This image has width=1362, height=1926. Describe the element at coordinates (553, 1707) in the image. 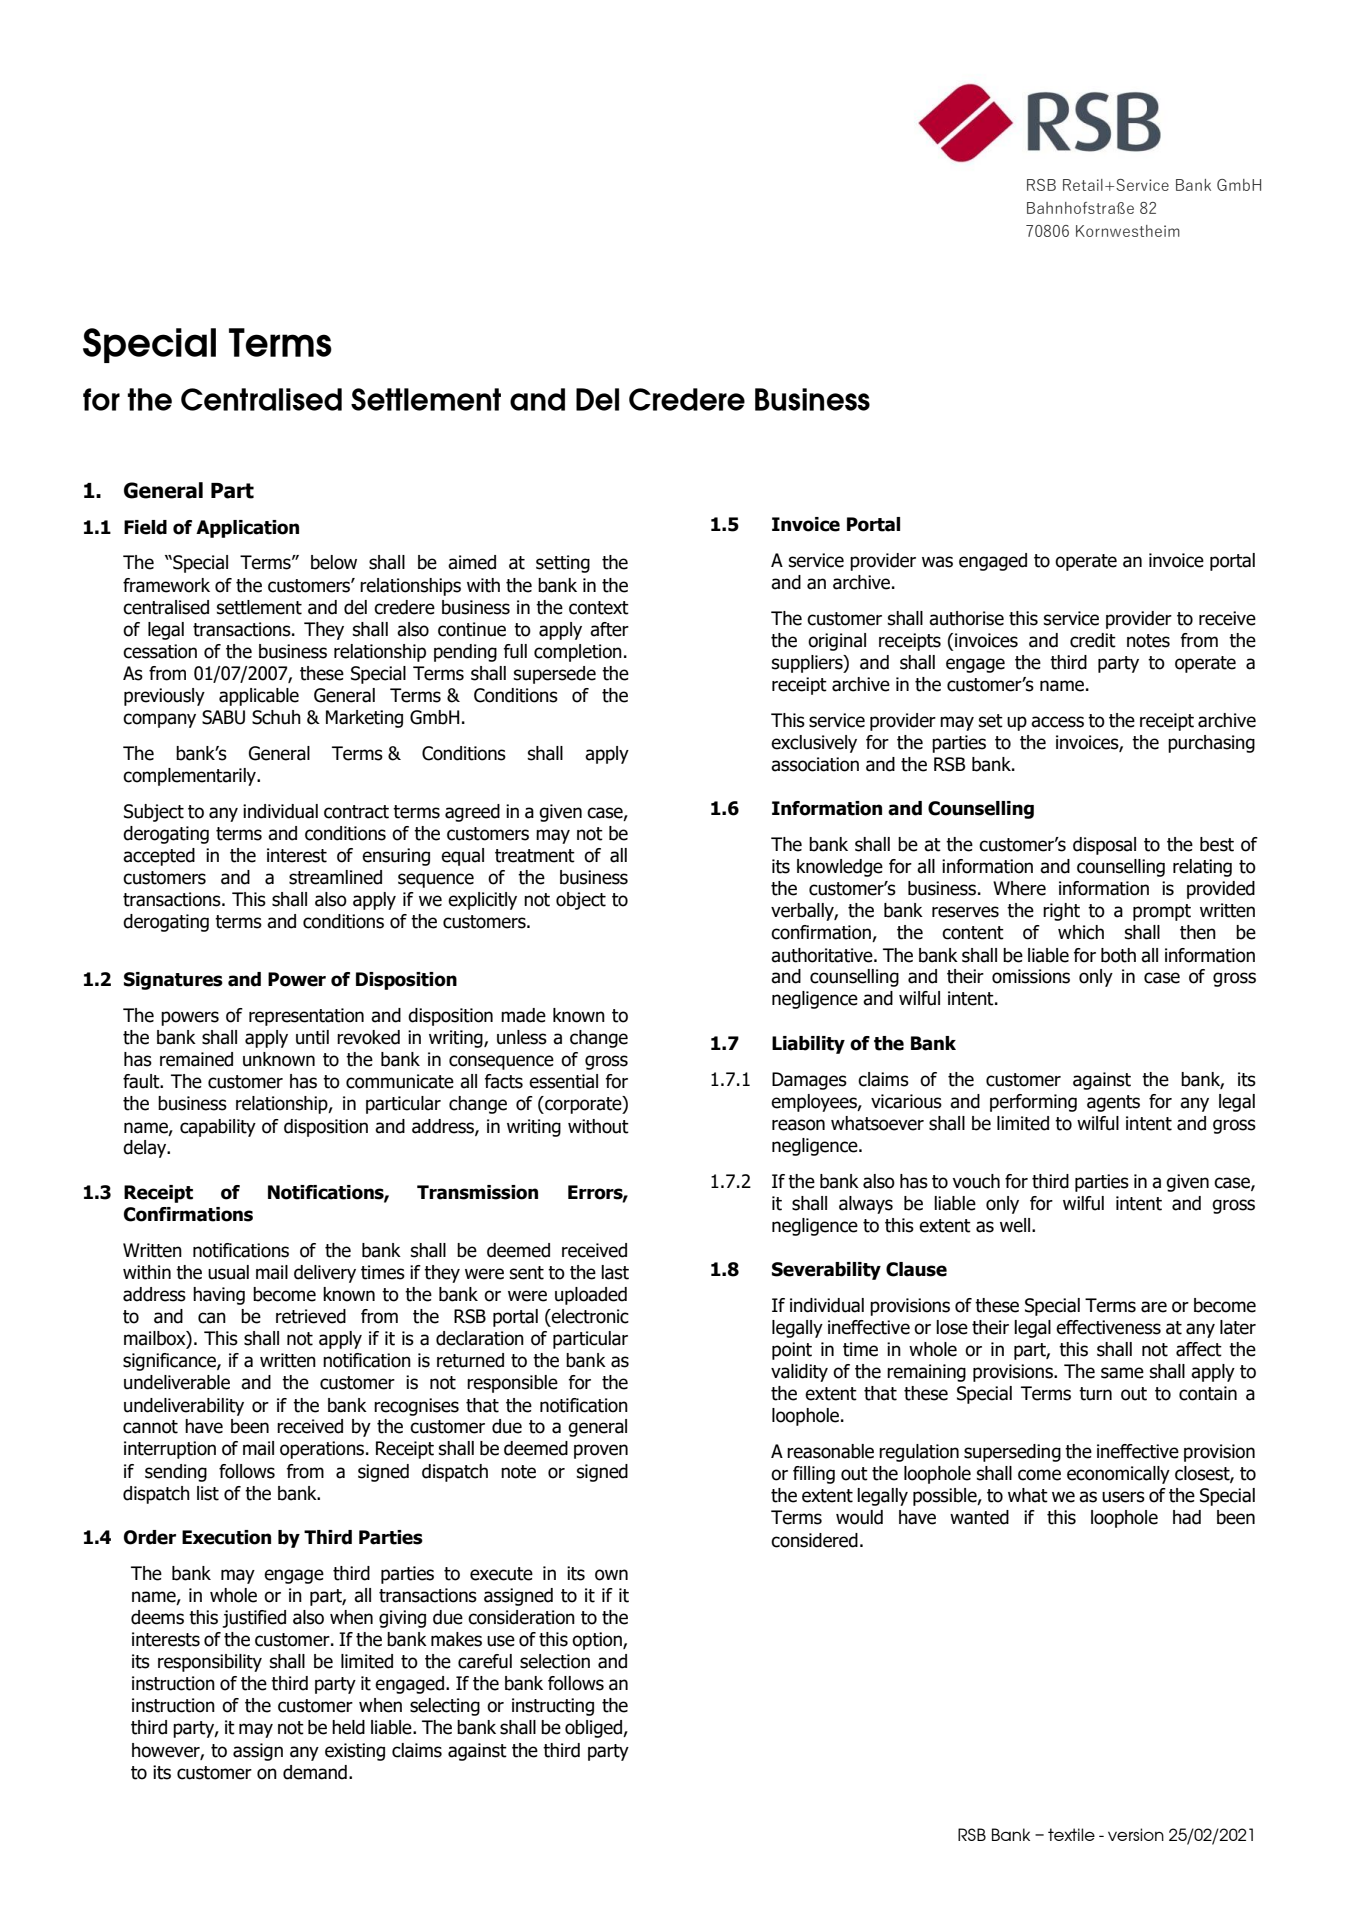

I see `instructing` at that location.
